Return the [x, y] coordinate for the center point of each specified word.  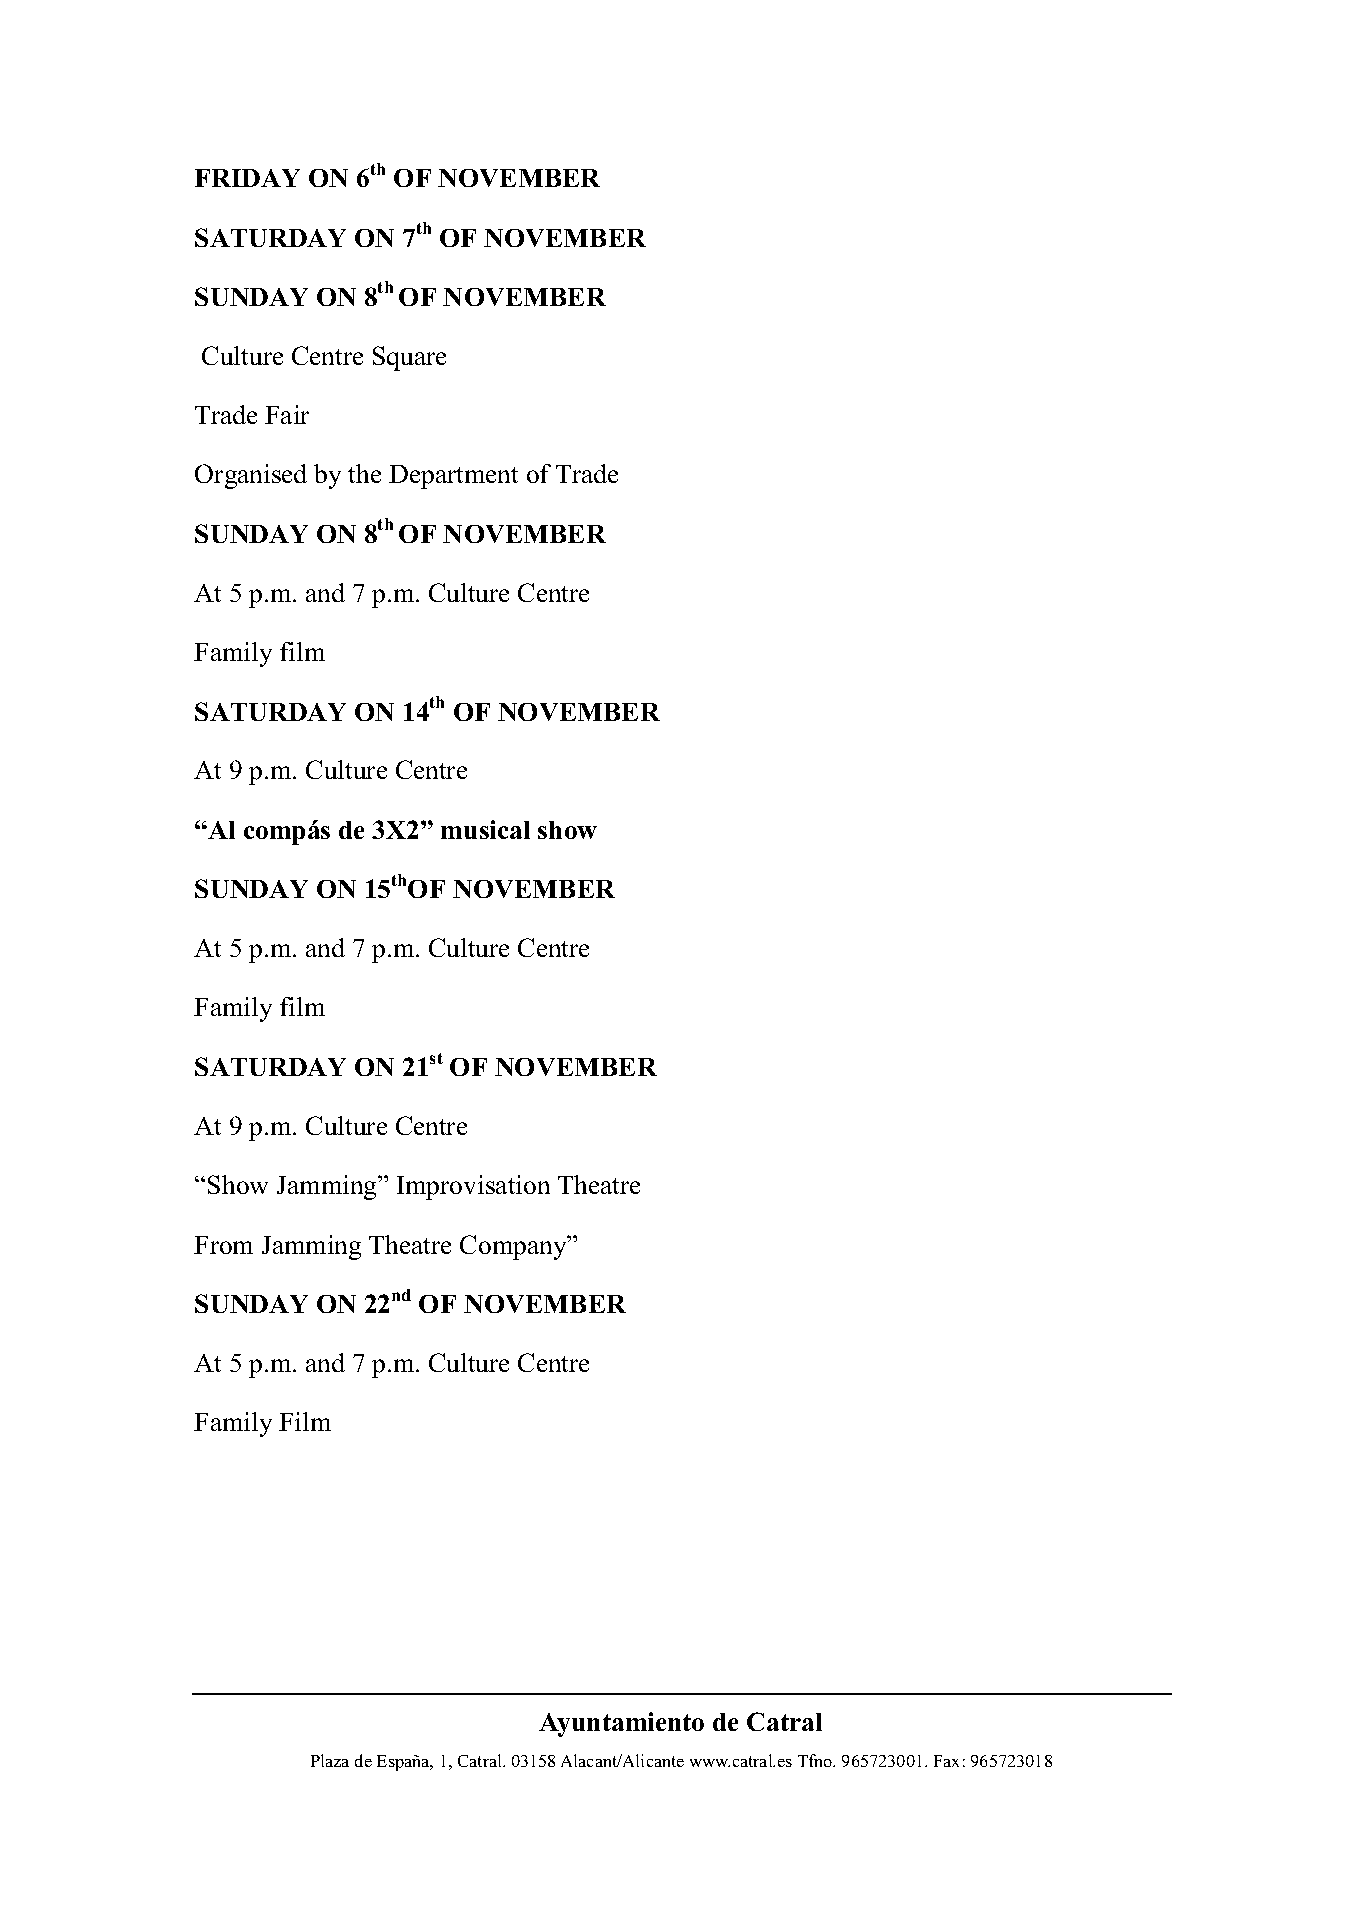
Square [409, 358]
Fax [946, 1761]
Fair [287, 414]
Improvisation [473, 1187]
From [223, 1245]
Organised [251, 476]
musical [485, 829]
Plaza [330, 1760]
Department [453, 477]
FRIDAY [247, 178]
